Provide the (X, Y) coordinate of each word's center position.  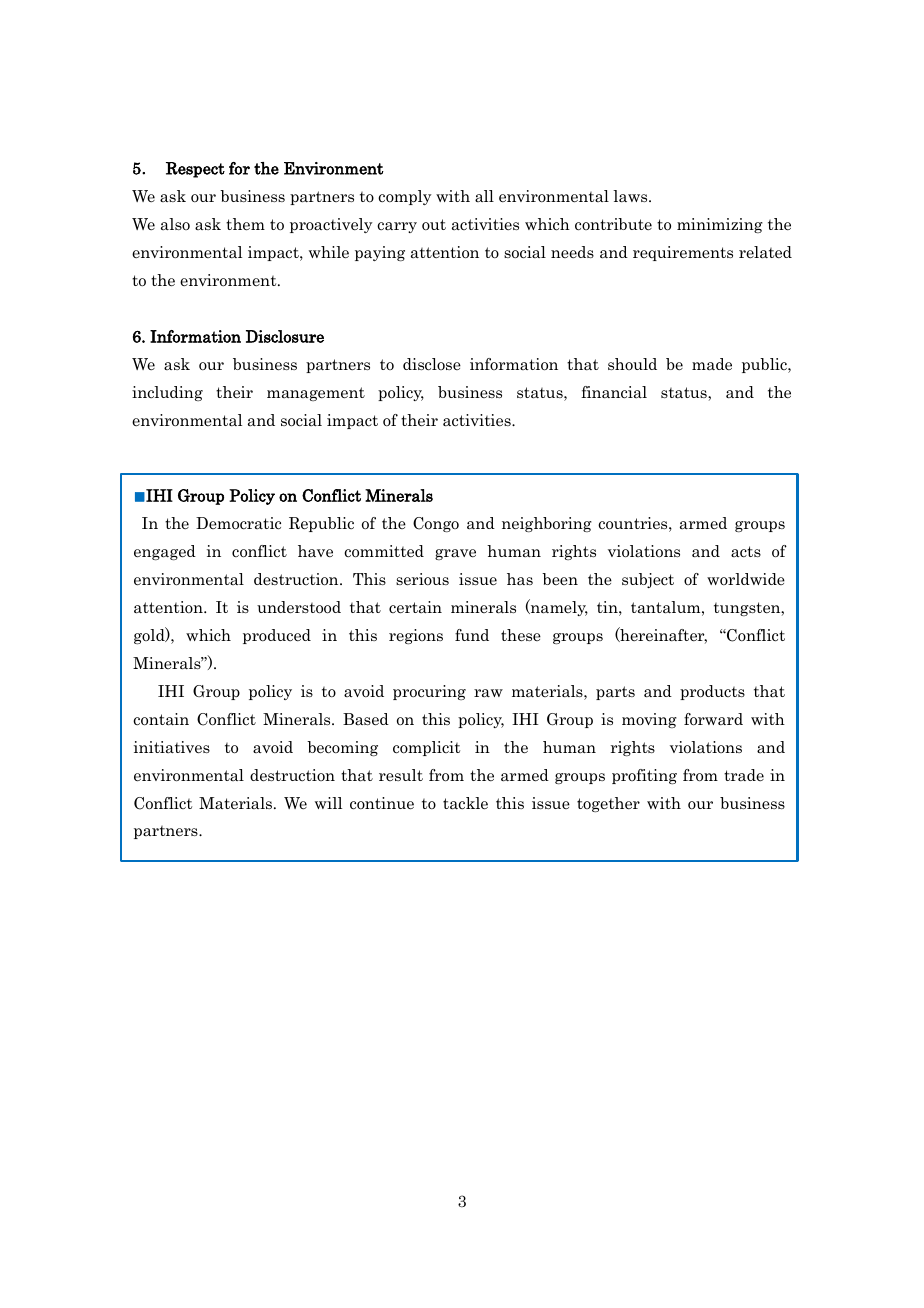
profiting (644, 776)
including (167, 393)
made (712, 364)
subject (648, 580)
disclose (432, 364)
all (484, 196)
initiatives (172, 747)
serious (422, 579)
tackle (465, 803)
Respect (195, 170)
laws (631, 196)
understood (299, 607)
